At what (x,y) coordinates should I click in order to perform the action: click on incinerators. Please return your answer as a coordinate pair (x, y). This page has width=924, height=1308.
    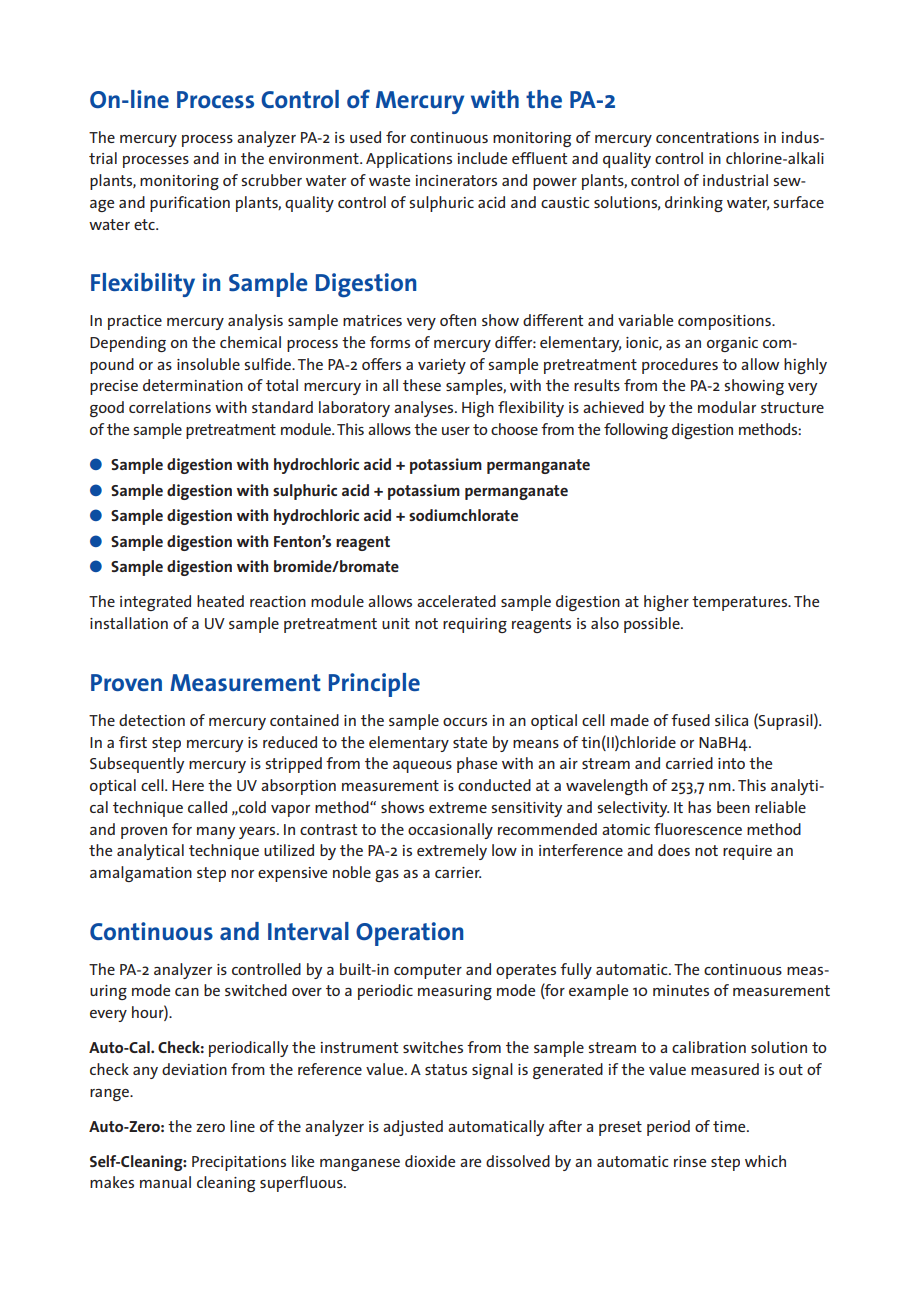
    Looking at the image, I should click on (456, 180).
